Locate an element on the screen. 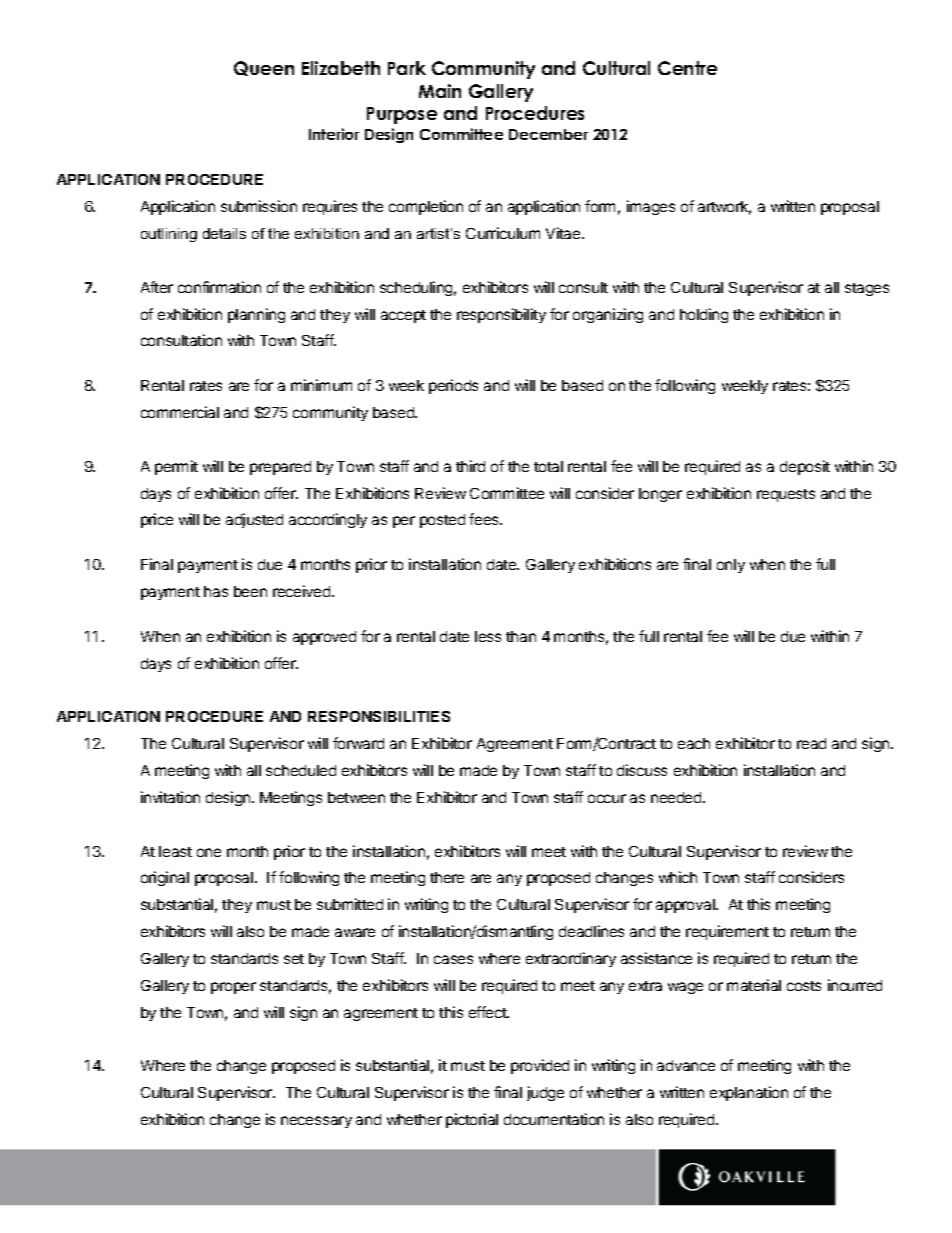 The height and width of the screenshot is (1233, 952). necessary is located at coordinates (316, 1122).
